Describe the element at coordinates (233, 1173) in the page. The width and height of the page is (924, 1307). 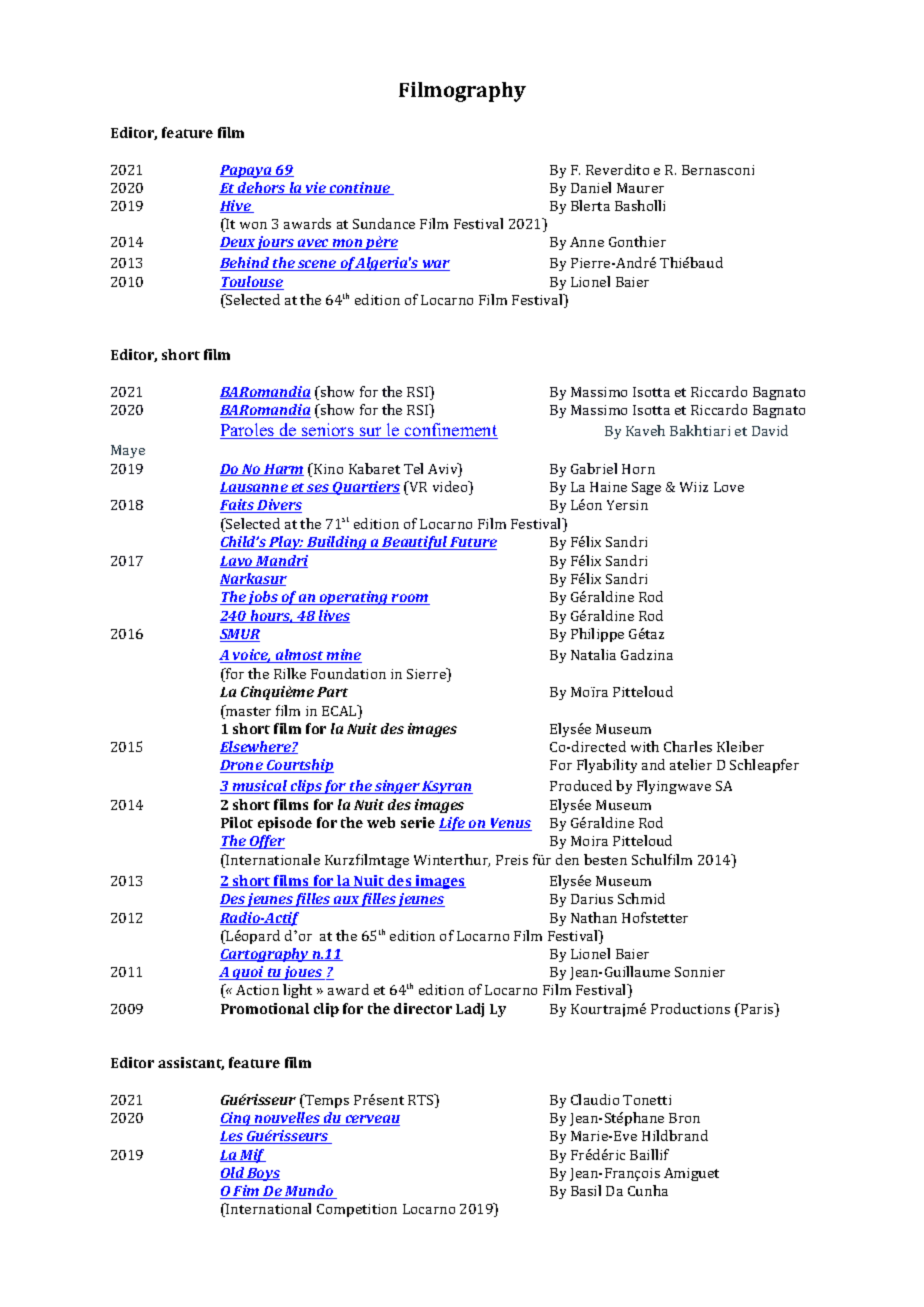
I see `Old` at that location.
